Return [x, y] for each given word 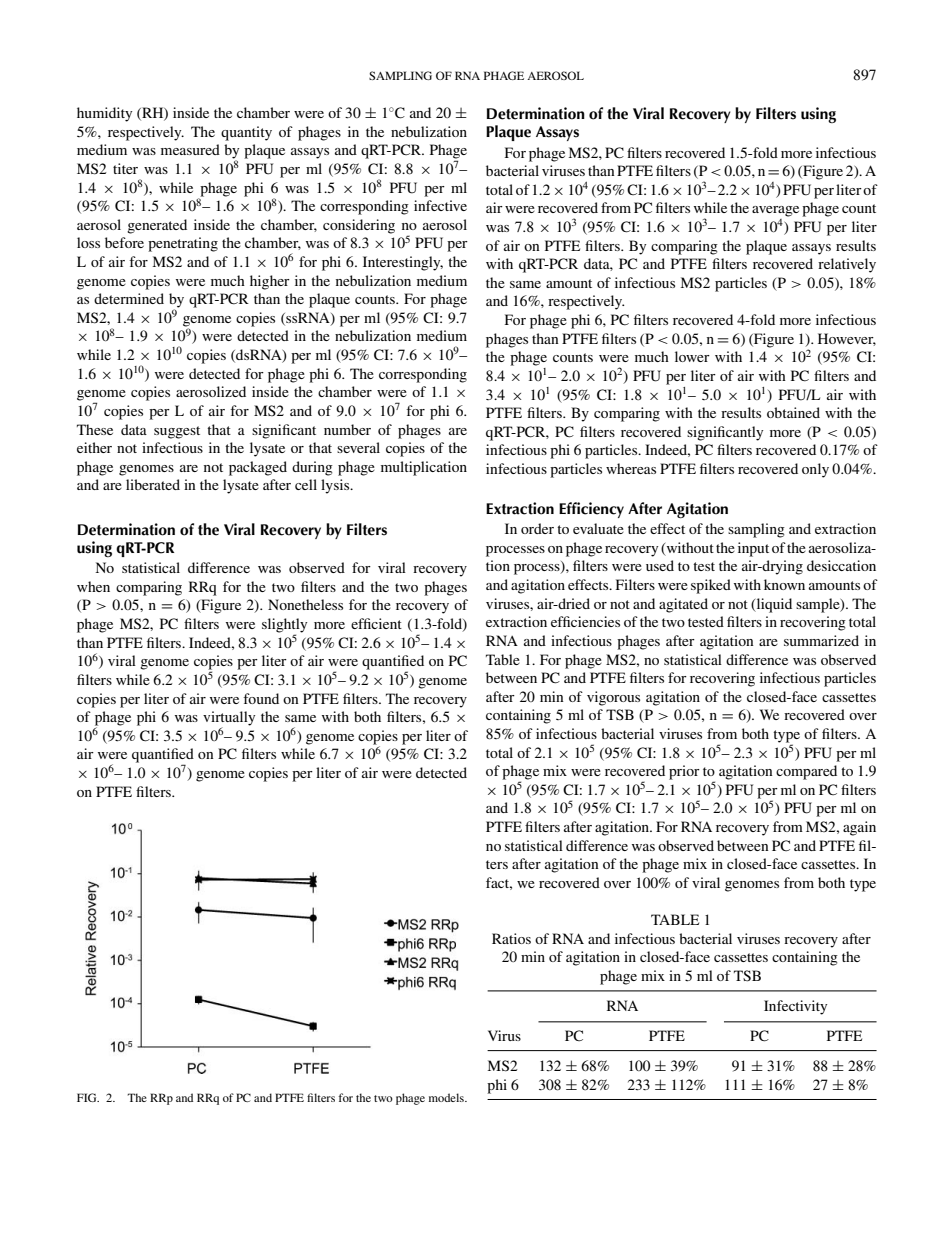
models [447, 1097]
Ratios [511, 938]
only [815, 470]
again [859, 828]
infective [440, 205]
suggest [177, 432]
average [775, 211]
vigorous [613, 698]
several [358, 447]
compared [806, 772]
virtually [229, 719]
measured [190, 149]
